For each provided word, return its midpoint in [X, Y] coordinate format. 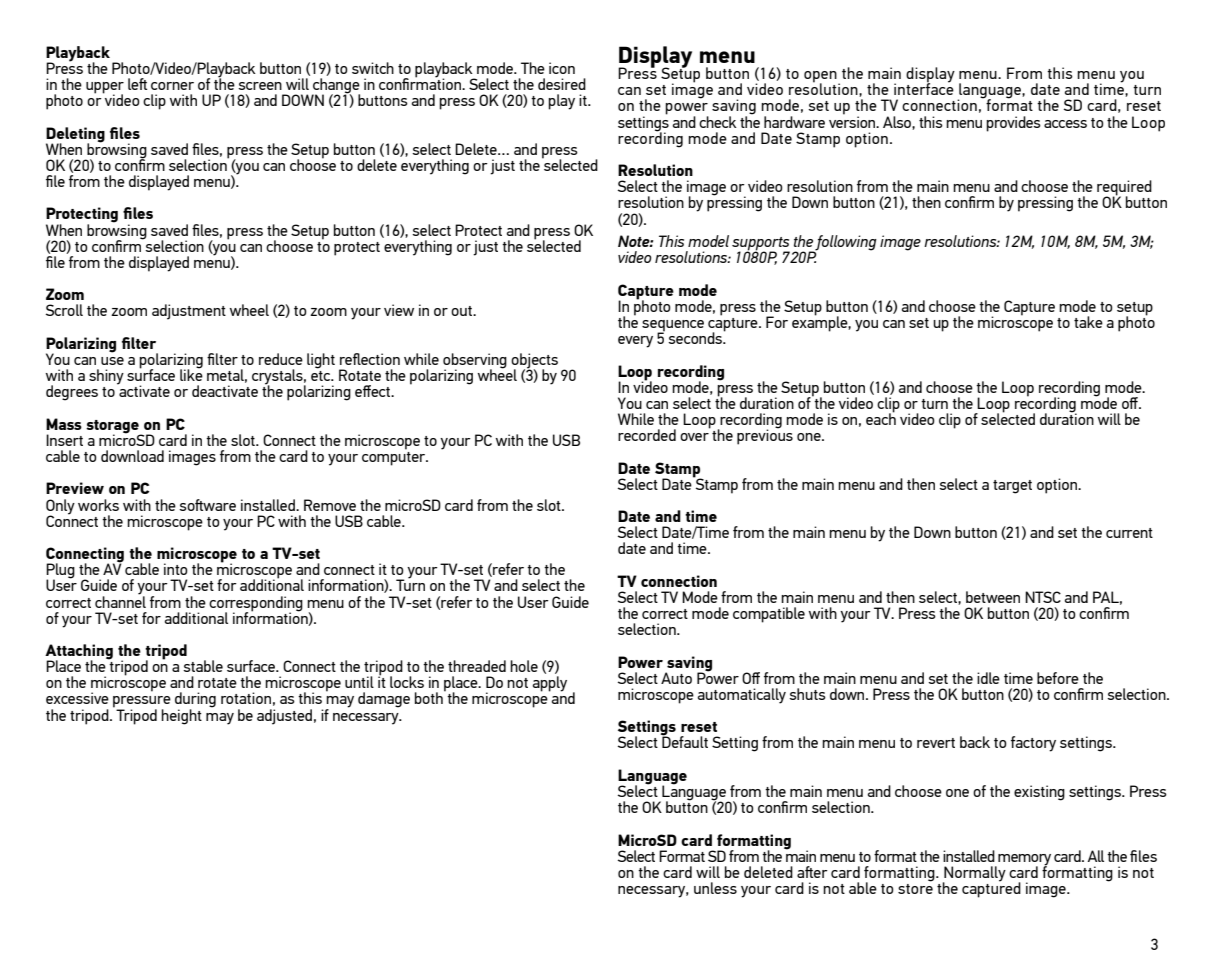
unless [715, 888]
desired [562, 84]
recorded [647, 435]
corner [172, 86]
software [207, 505]
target [1012, 487]
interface [924, 88]
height [181, 717]
